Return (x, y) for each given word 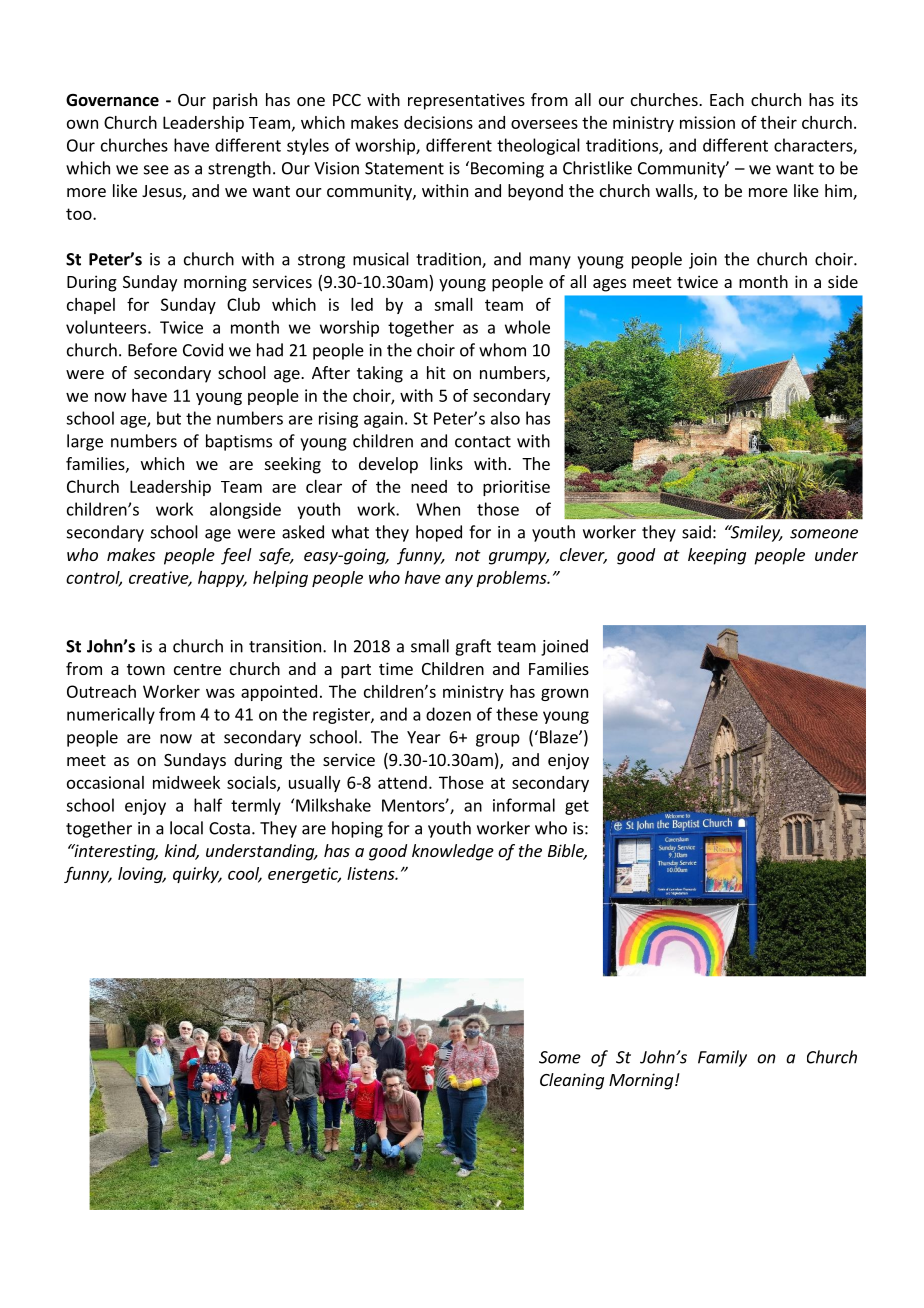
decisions (438, 122)
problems (512, 579)
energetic (304, 875)
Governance (112, 100)
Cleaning (572, 1081)
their (779, 122)
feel (236, 556)
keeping (717, 556)
